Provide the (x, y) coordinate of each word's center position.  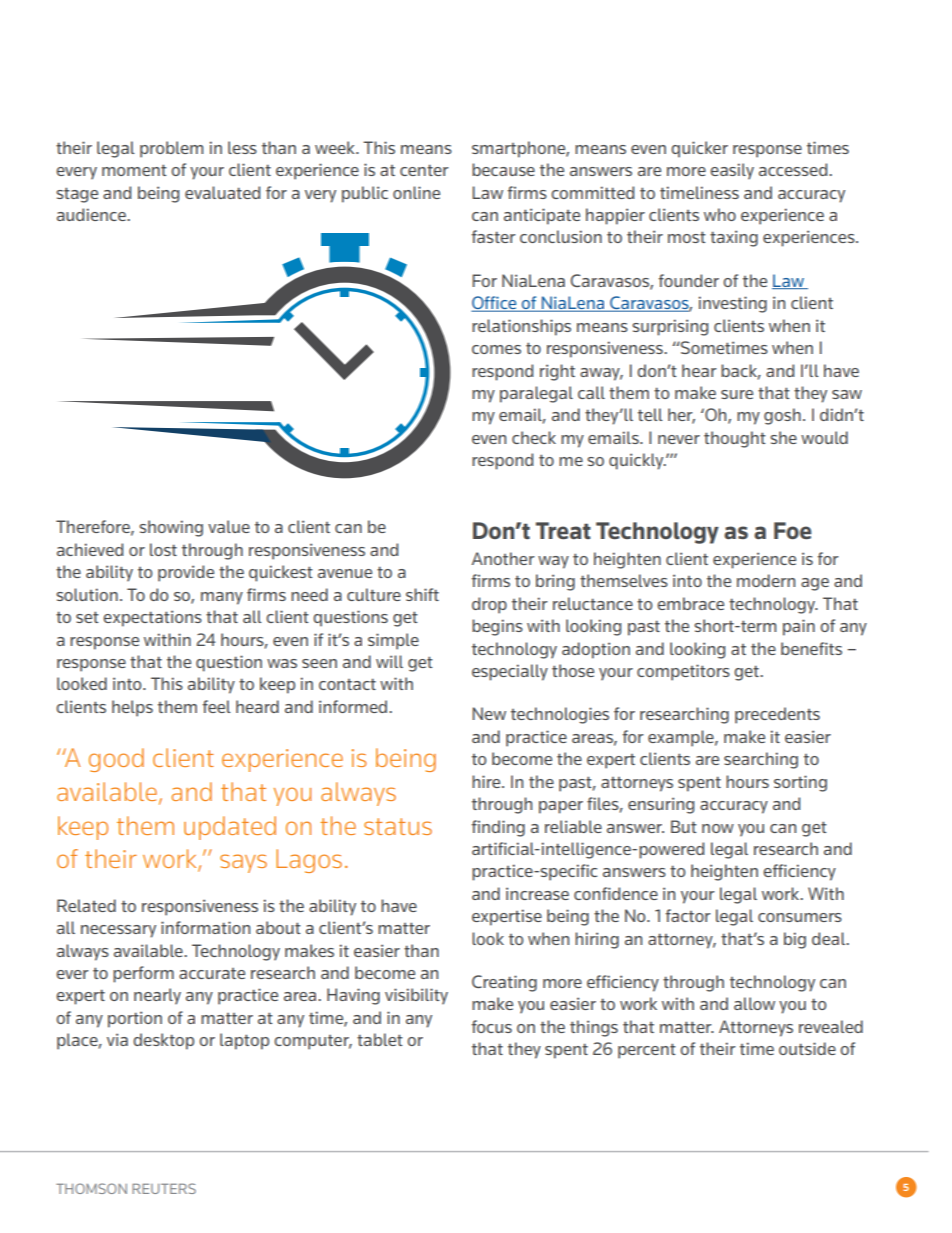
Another (503, 558)
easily (732, 171)
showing (171, 528)
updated (230, 828)
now (718, 828)
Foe (792, 530)
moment (134, 170)
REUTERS (164, 1188)
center (424, 170)
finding (498, 828)
